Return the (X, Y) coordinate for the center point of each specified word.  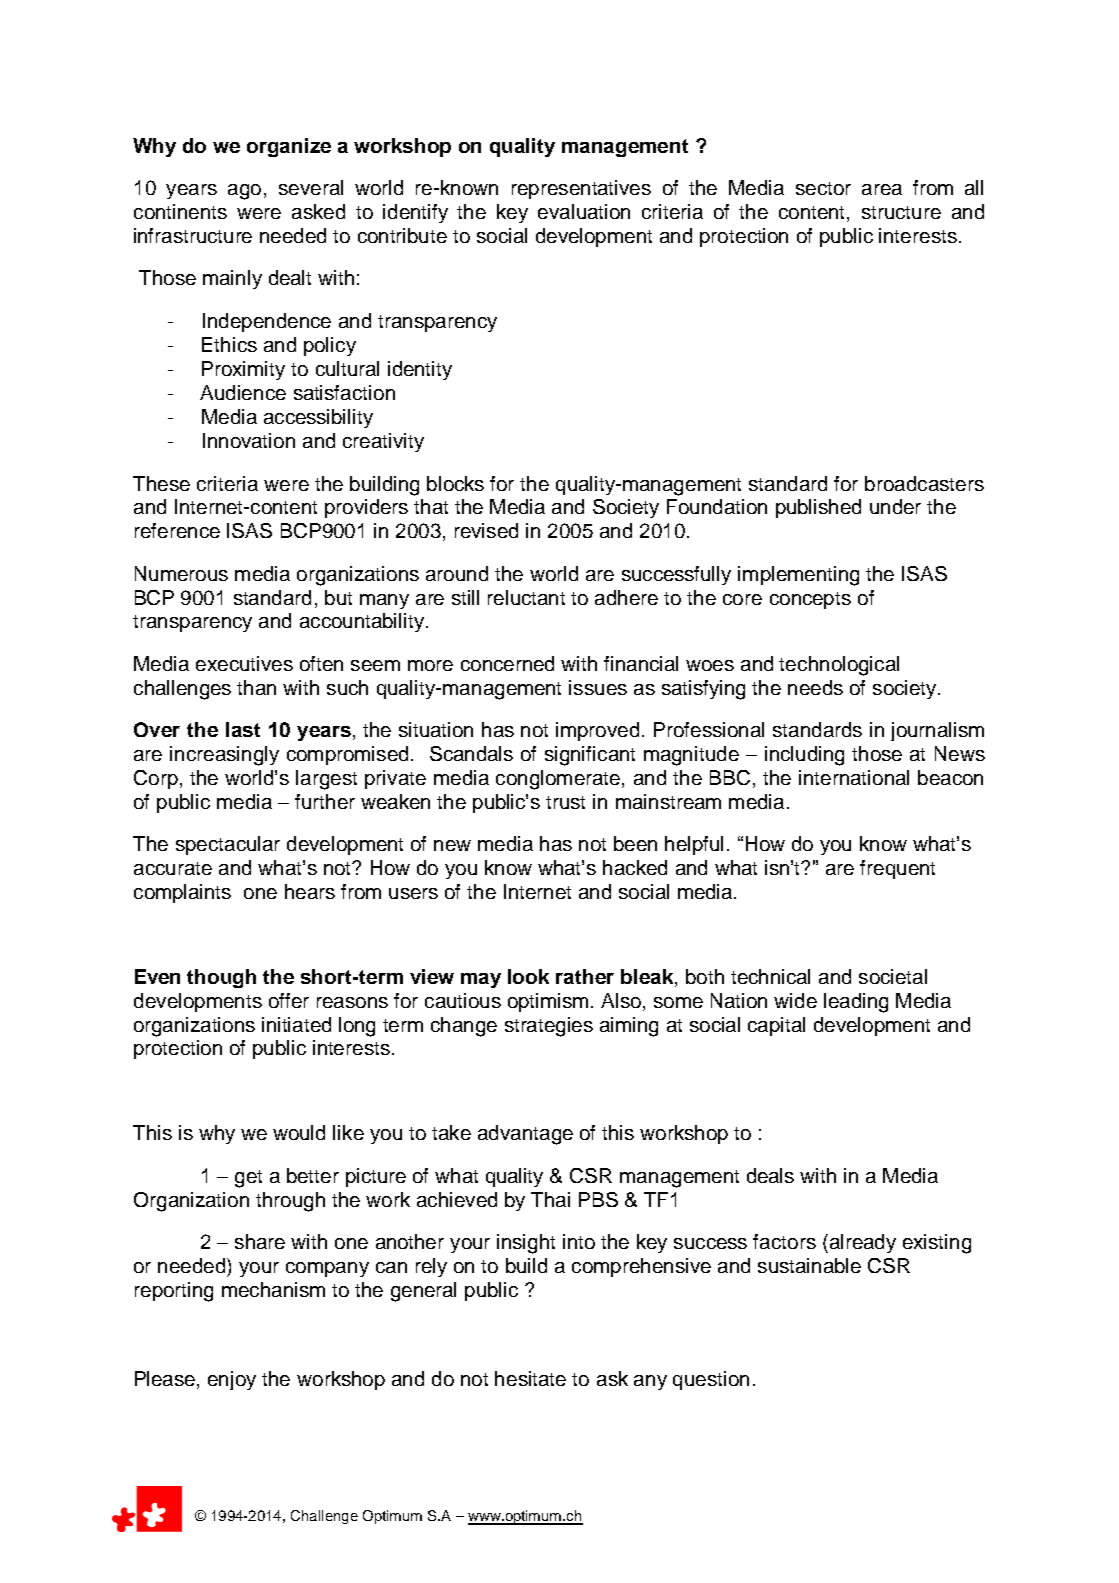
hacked (635, 867)
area (882, 189)
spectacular (228, 845)
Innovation (249, 440)
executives (244, 663)
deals (770, 1175)
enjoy (232, 1380)
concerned (507, 663)
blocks (455, 483)
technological (839, 666)
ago (244, 192)
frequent (897, 869)
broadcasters (924, 483)
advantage (525, 1135)
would (299, 1132)
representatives (581, 189)
